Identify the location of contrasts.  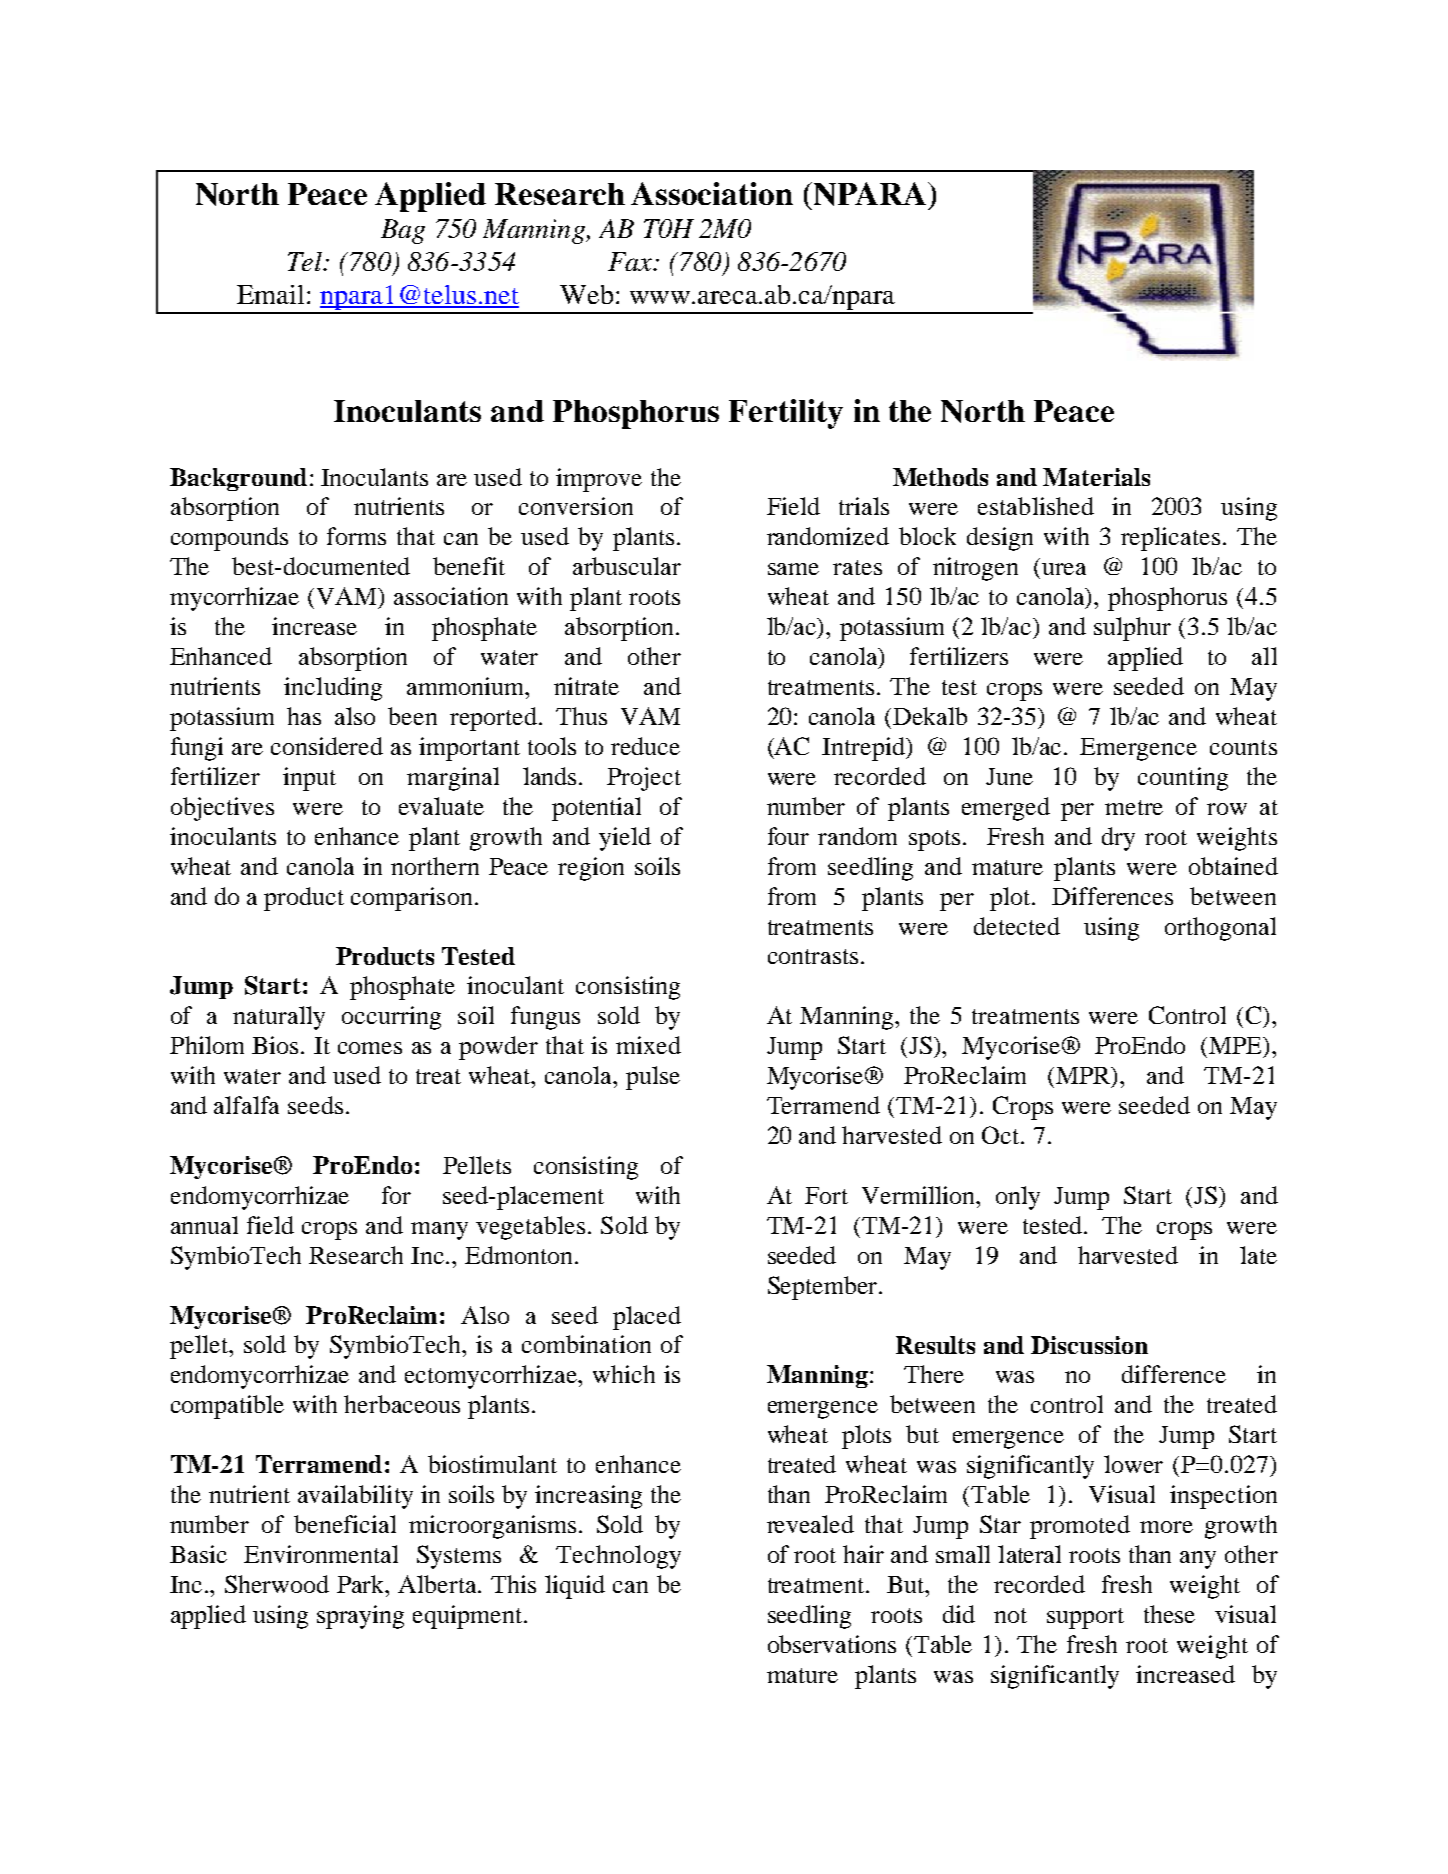
(813, 956).
